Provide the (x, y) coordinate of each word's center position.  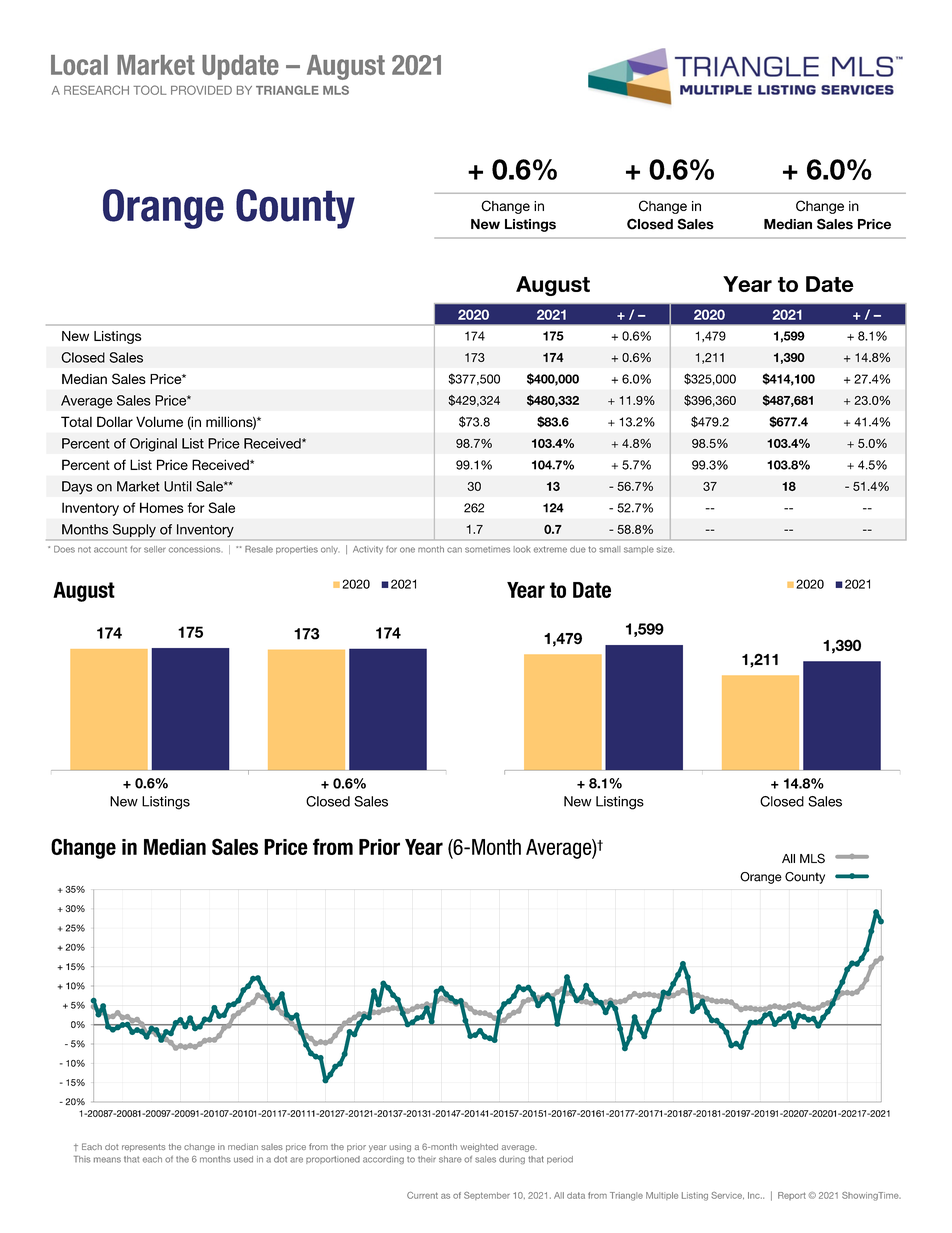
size (665, 549)
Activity (368, 550)
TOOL (150, 90)
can (454, 550)
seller (155, 549)
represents (144, 1148)
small (609, 549)
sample (639, 550)
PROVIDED (201, 90)
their (427, 1159)
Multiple (662, 1196)
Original (153, 445)
